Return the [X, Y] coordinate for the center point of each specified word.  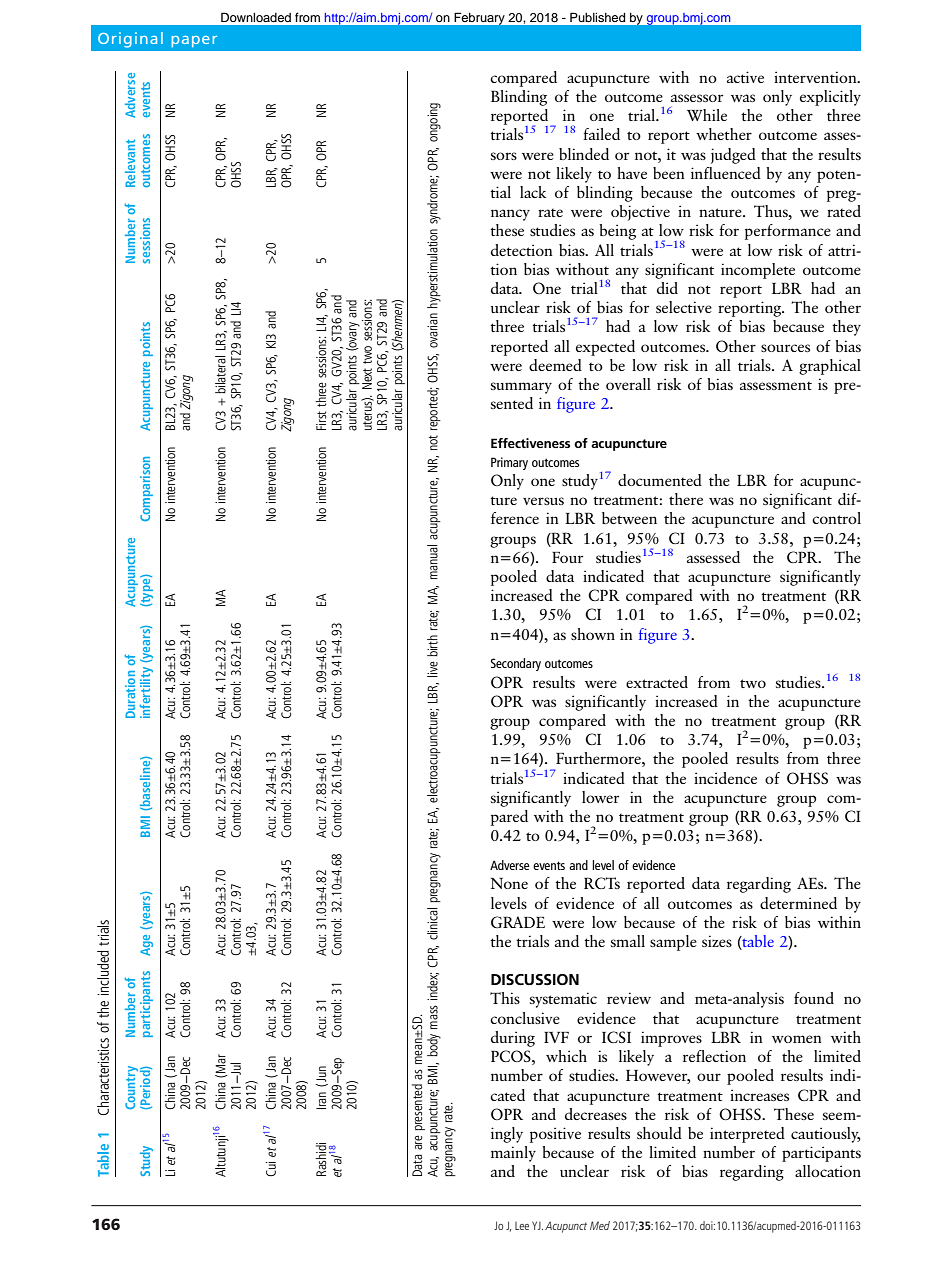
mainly [513, 1154]
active [745, 77]
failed [601, 134]
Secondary [516, 664]
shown [593, 634]
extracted [657, 682]
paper [194, 41]
